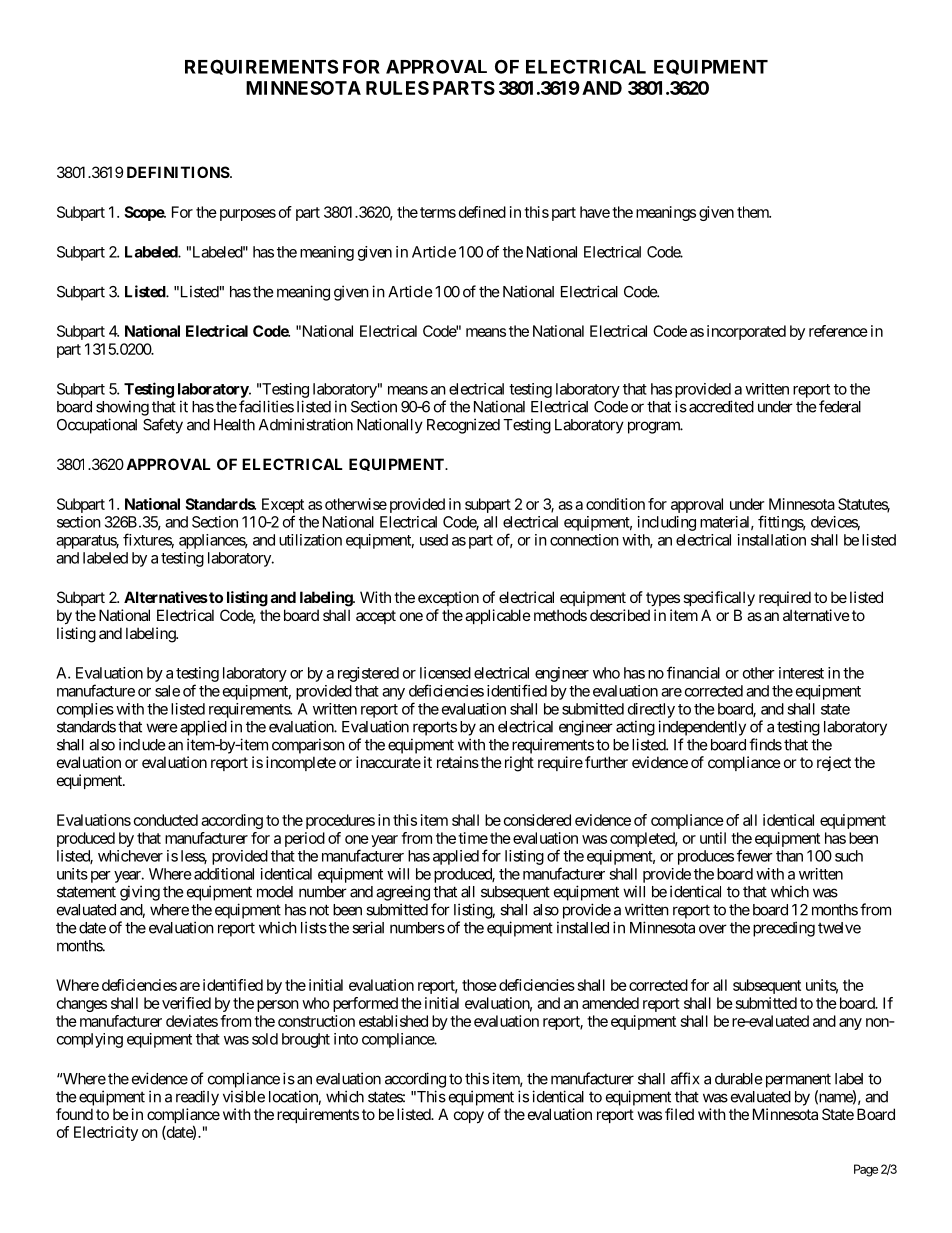  I want to click on Electricity, so click(106, 1133).
